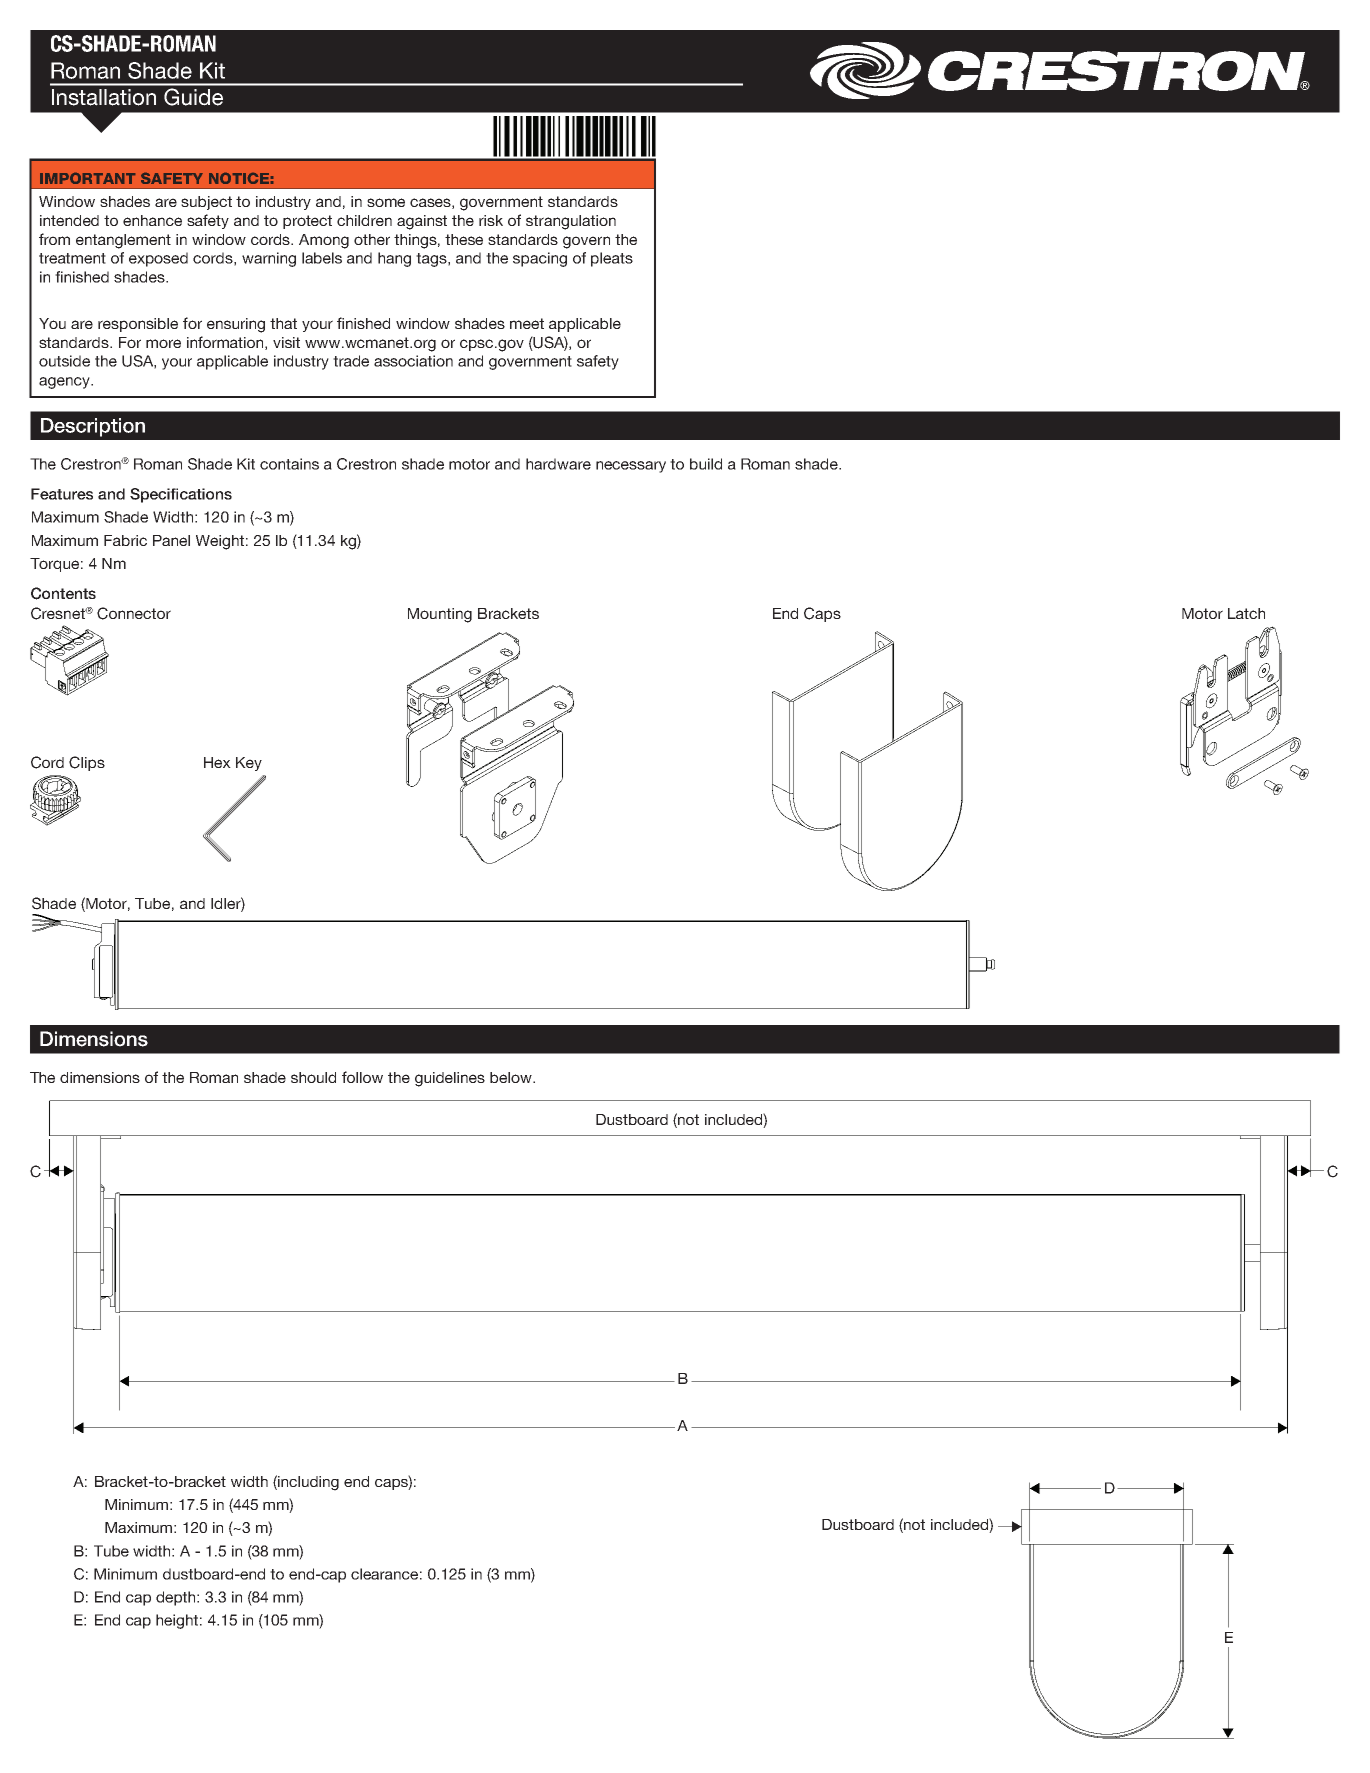 This image has height=1773, width=1370. I want to click on Connector, so click(134, 613).
